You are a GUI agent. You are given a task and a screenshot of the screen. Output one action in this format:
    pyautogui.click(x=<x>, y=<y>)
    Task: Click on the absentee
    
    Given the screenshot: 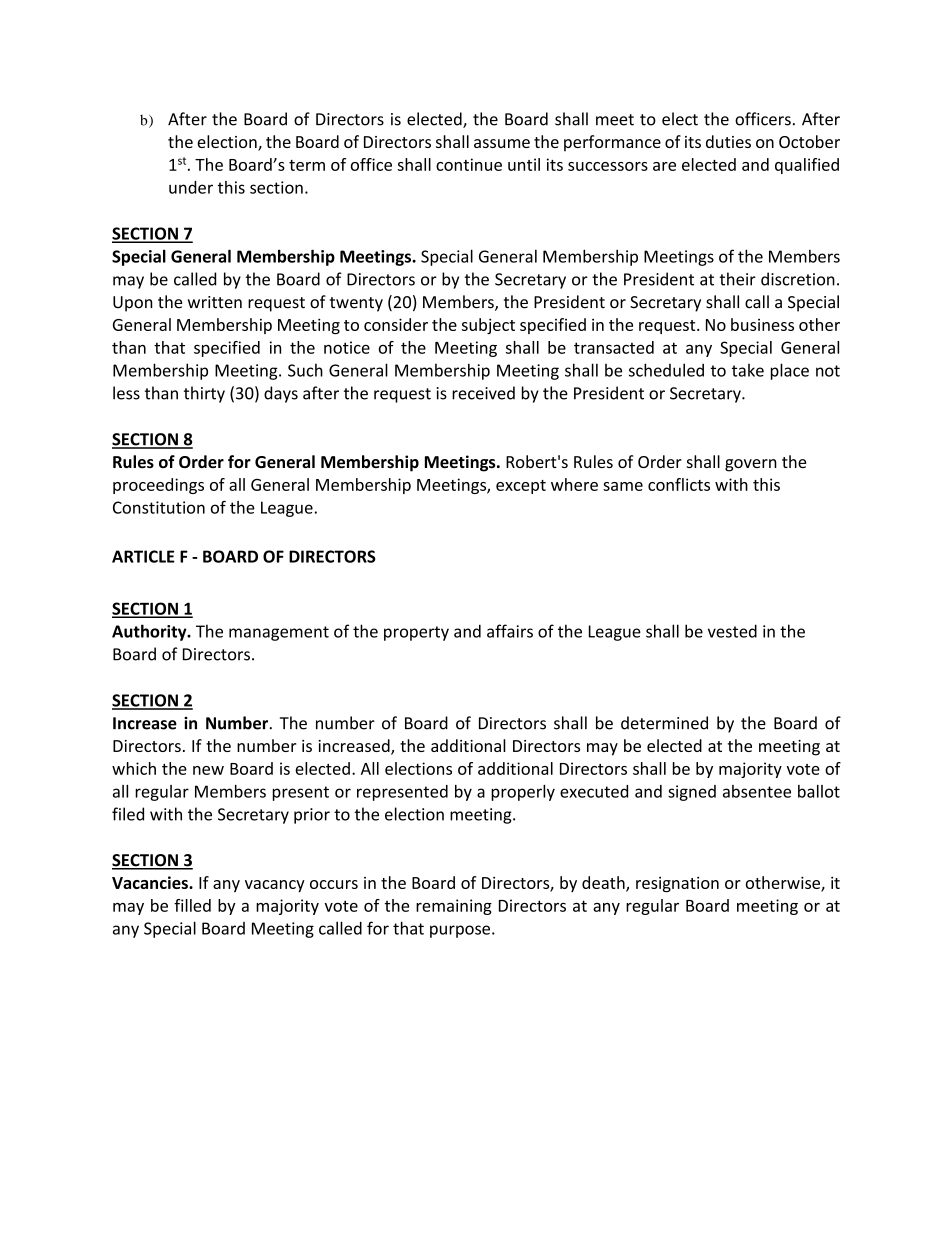 What is the action you would take?
    pyautogui.click(x=757, y=791)
